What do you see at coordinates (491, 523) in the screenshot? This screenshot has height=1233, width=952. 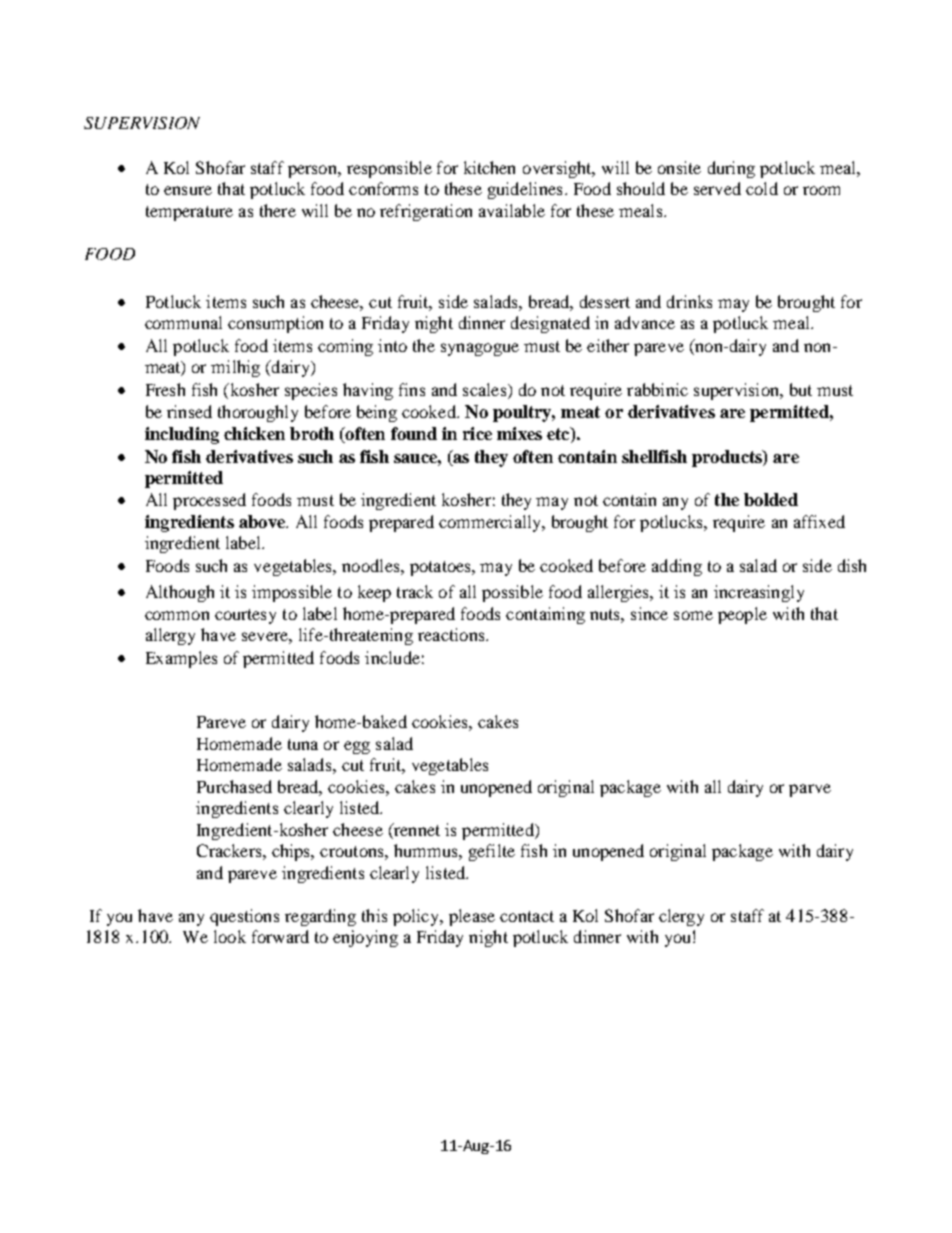 I see `commercially` at bounding box center [491, 523].
